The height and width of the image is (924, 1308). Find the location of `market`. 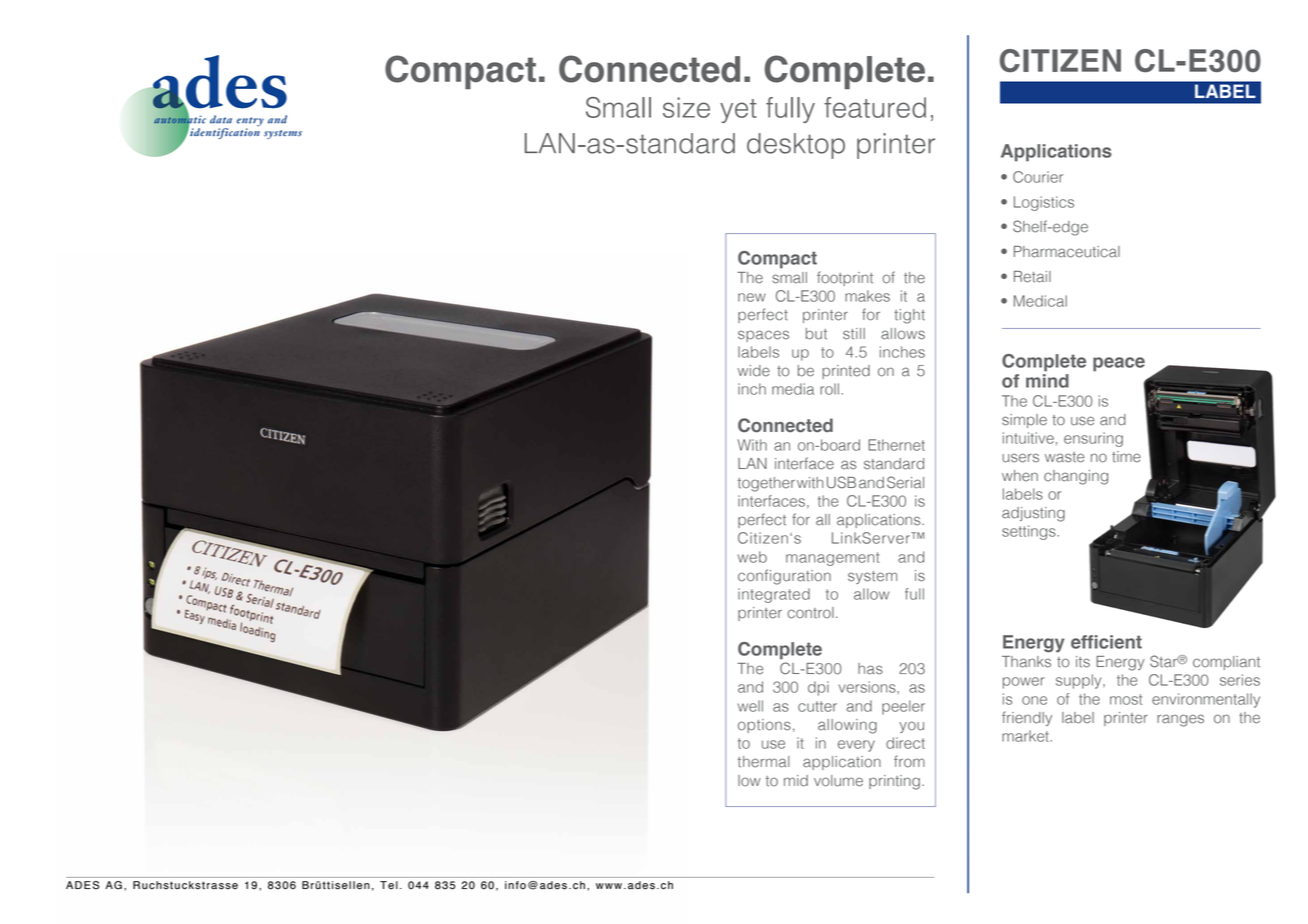

market is located at coordinates (1026, 736).
